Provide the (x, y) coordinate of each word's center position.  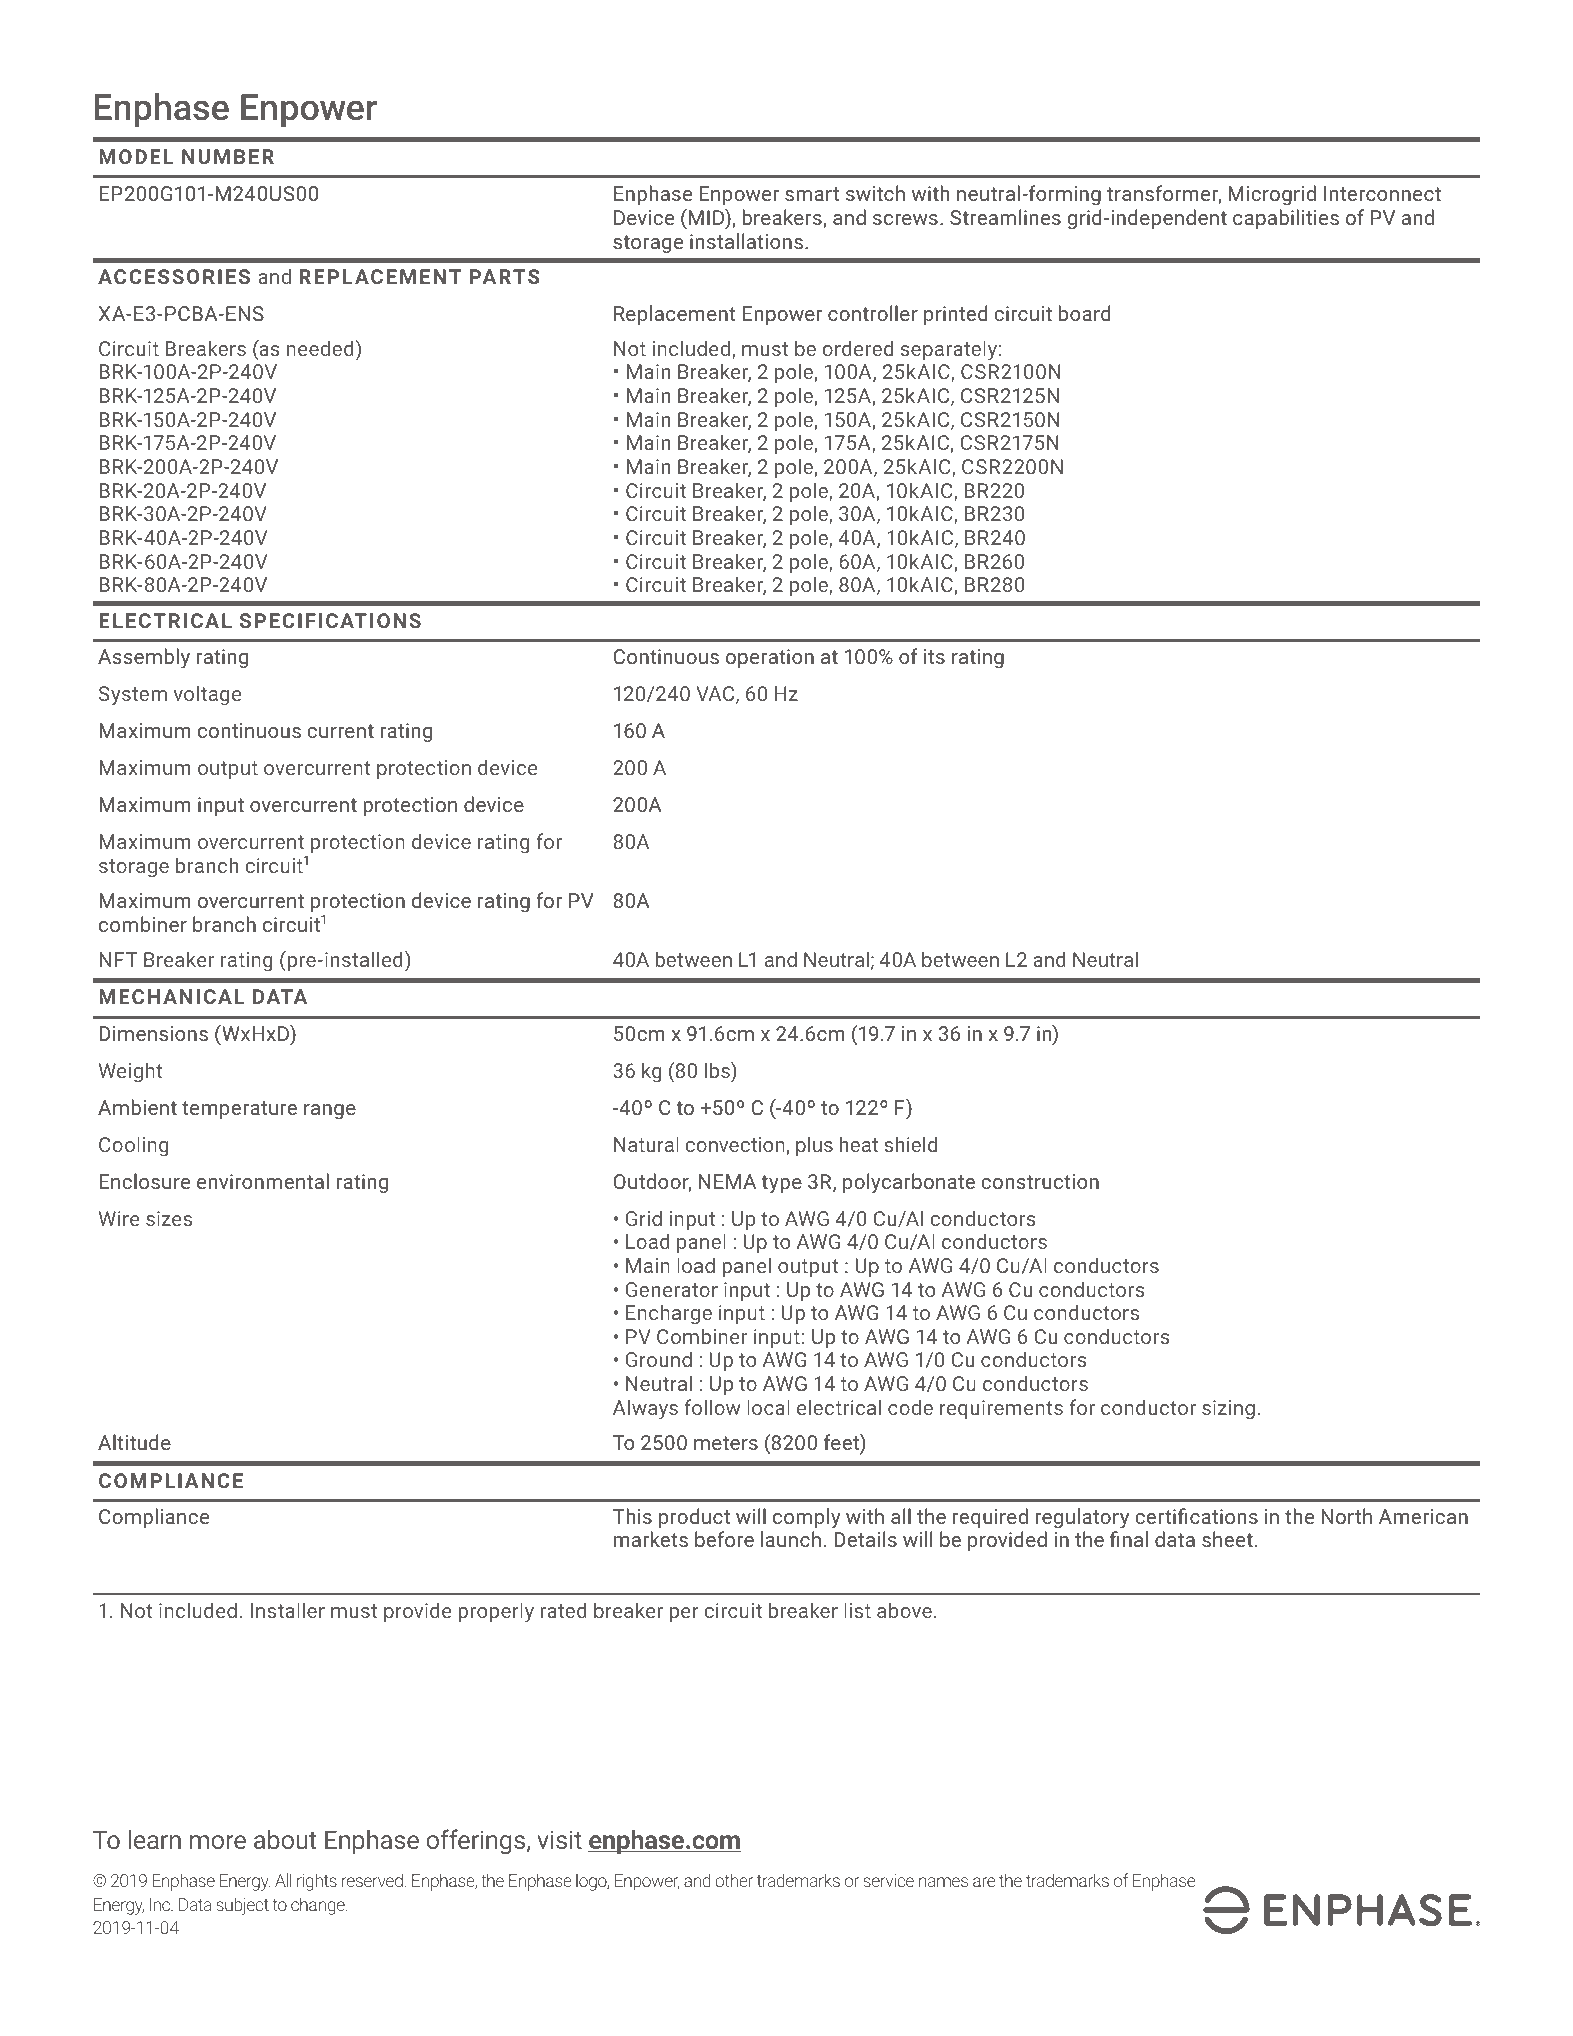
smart (812, 194)
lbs (718, 1070)
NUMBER (228, 156)
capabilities (1286, 219)
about (285, 1839)
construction (1040, 1181)
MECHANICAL (171, 996)
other (734, 1880)
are (984, 1882)
